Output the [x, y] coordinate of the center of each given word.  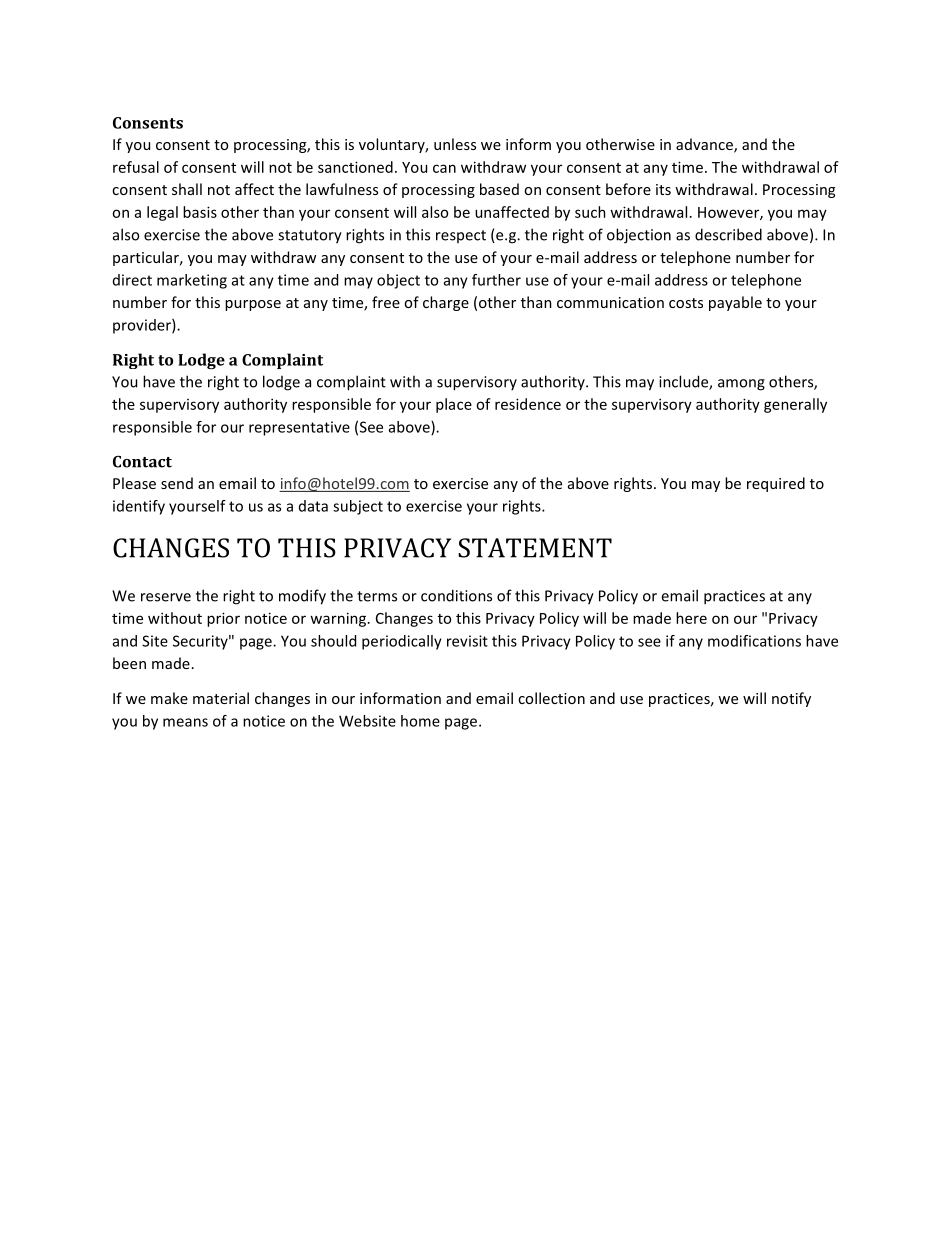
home [420, 721]
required [776, 484]
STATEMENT [535, 548]
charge [446, 303]
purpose [253, 305]
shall [187, 189]
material [221, 698]
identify [139, 507]
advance [705, 145]
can [444, 168]
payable [735, 303]
